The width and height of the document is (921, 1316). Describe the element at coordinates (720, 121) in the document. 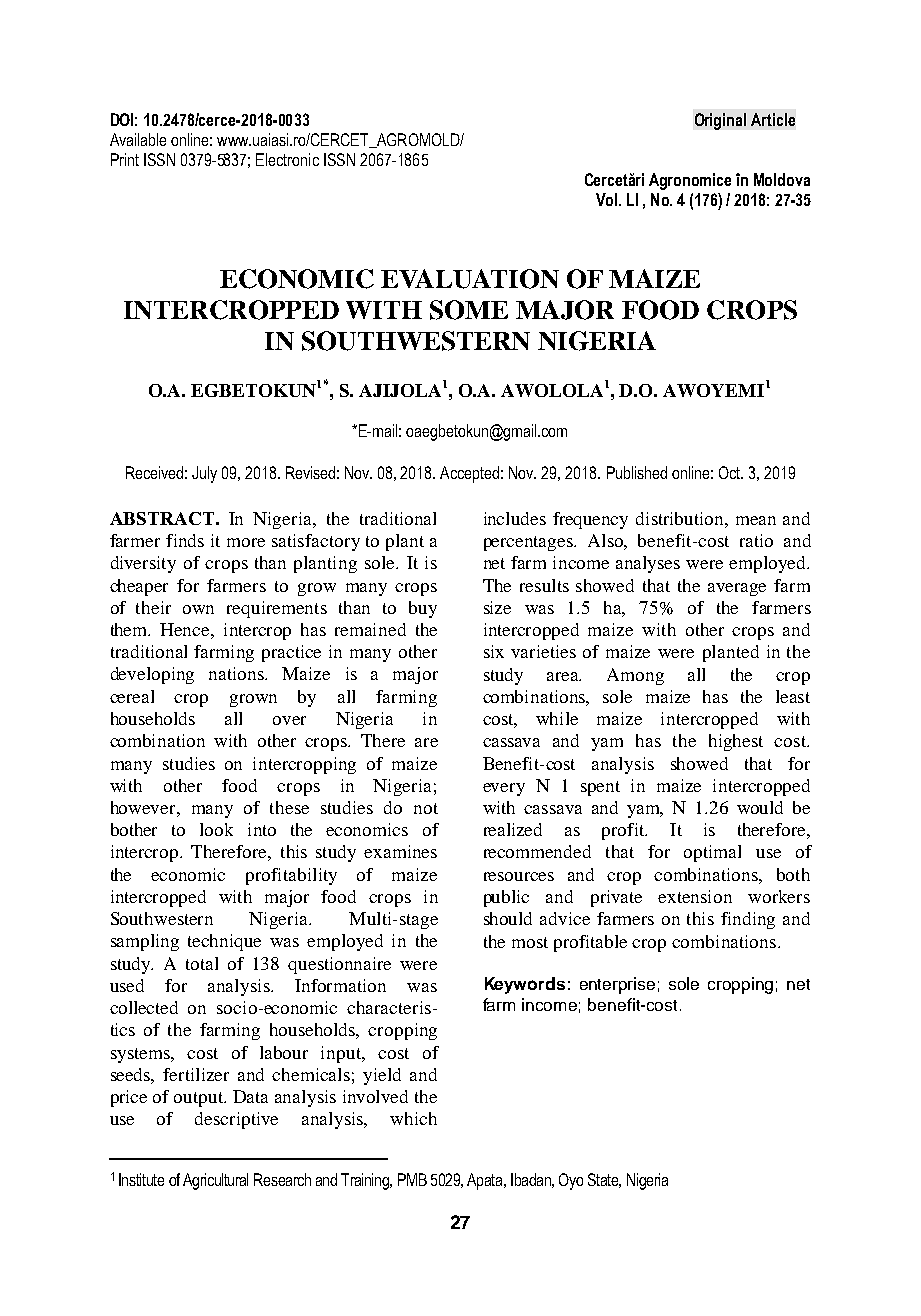

I see `Original` at that location.
